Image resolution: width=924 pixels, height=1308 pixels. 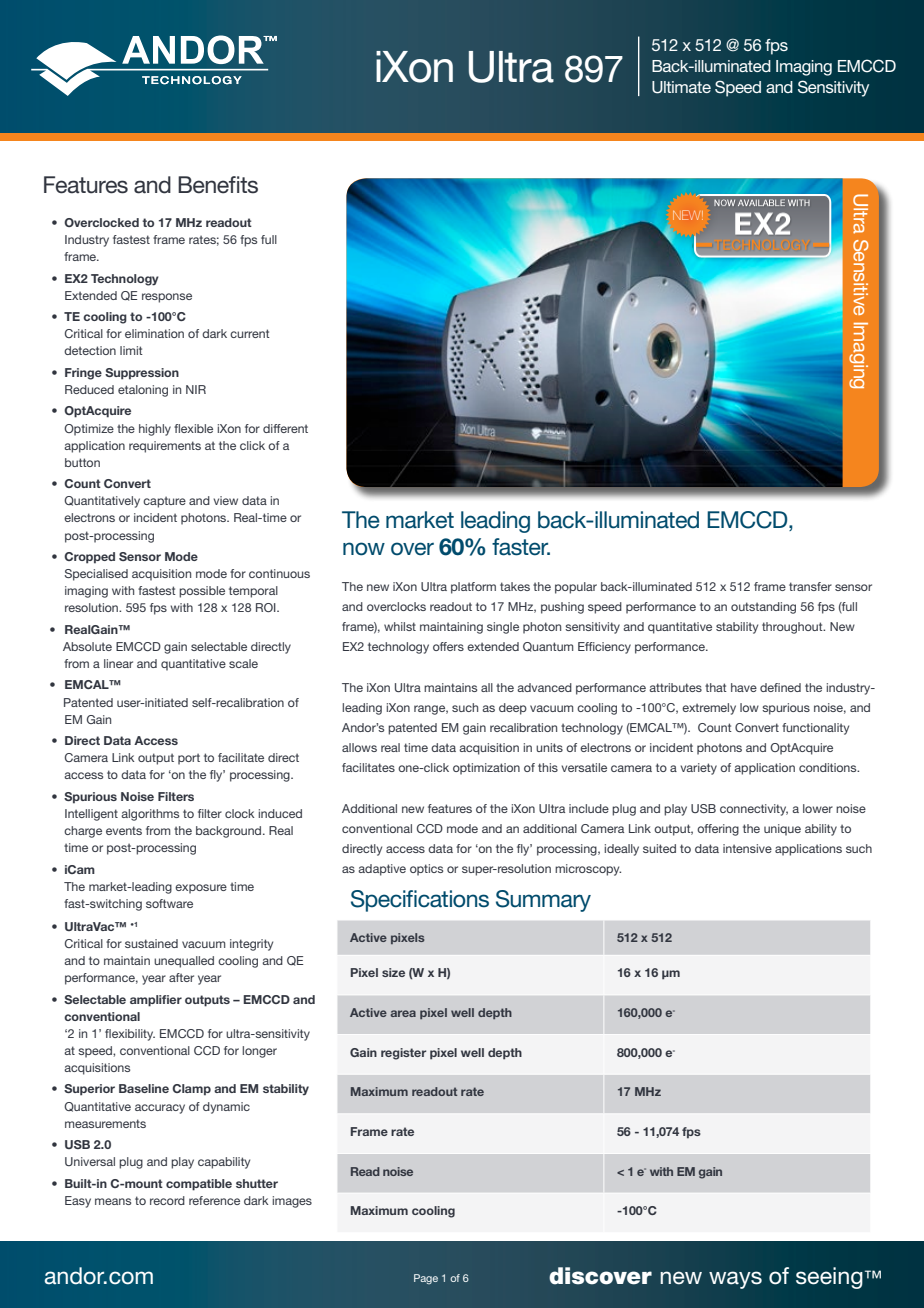 I want to click on exposure, so click(x=201, y=889).
